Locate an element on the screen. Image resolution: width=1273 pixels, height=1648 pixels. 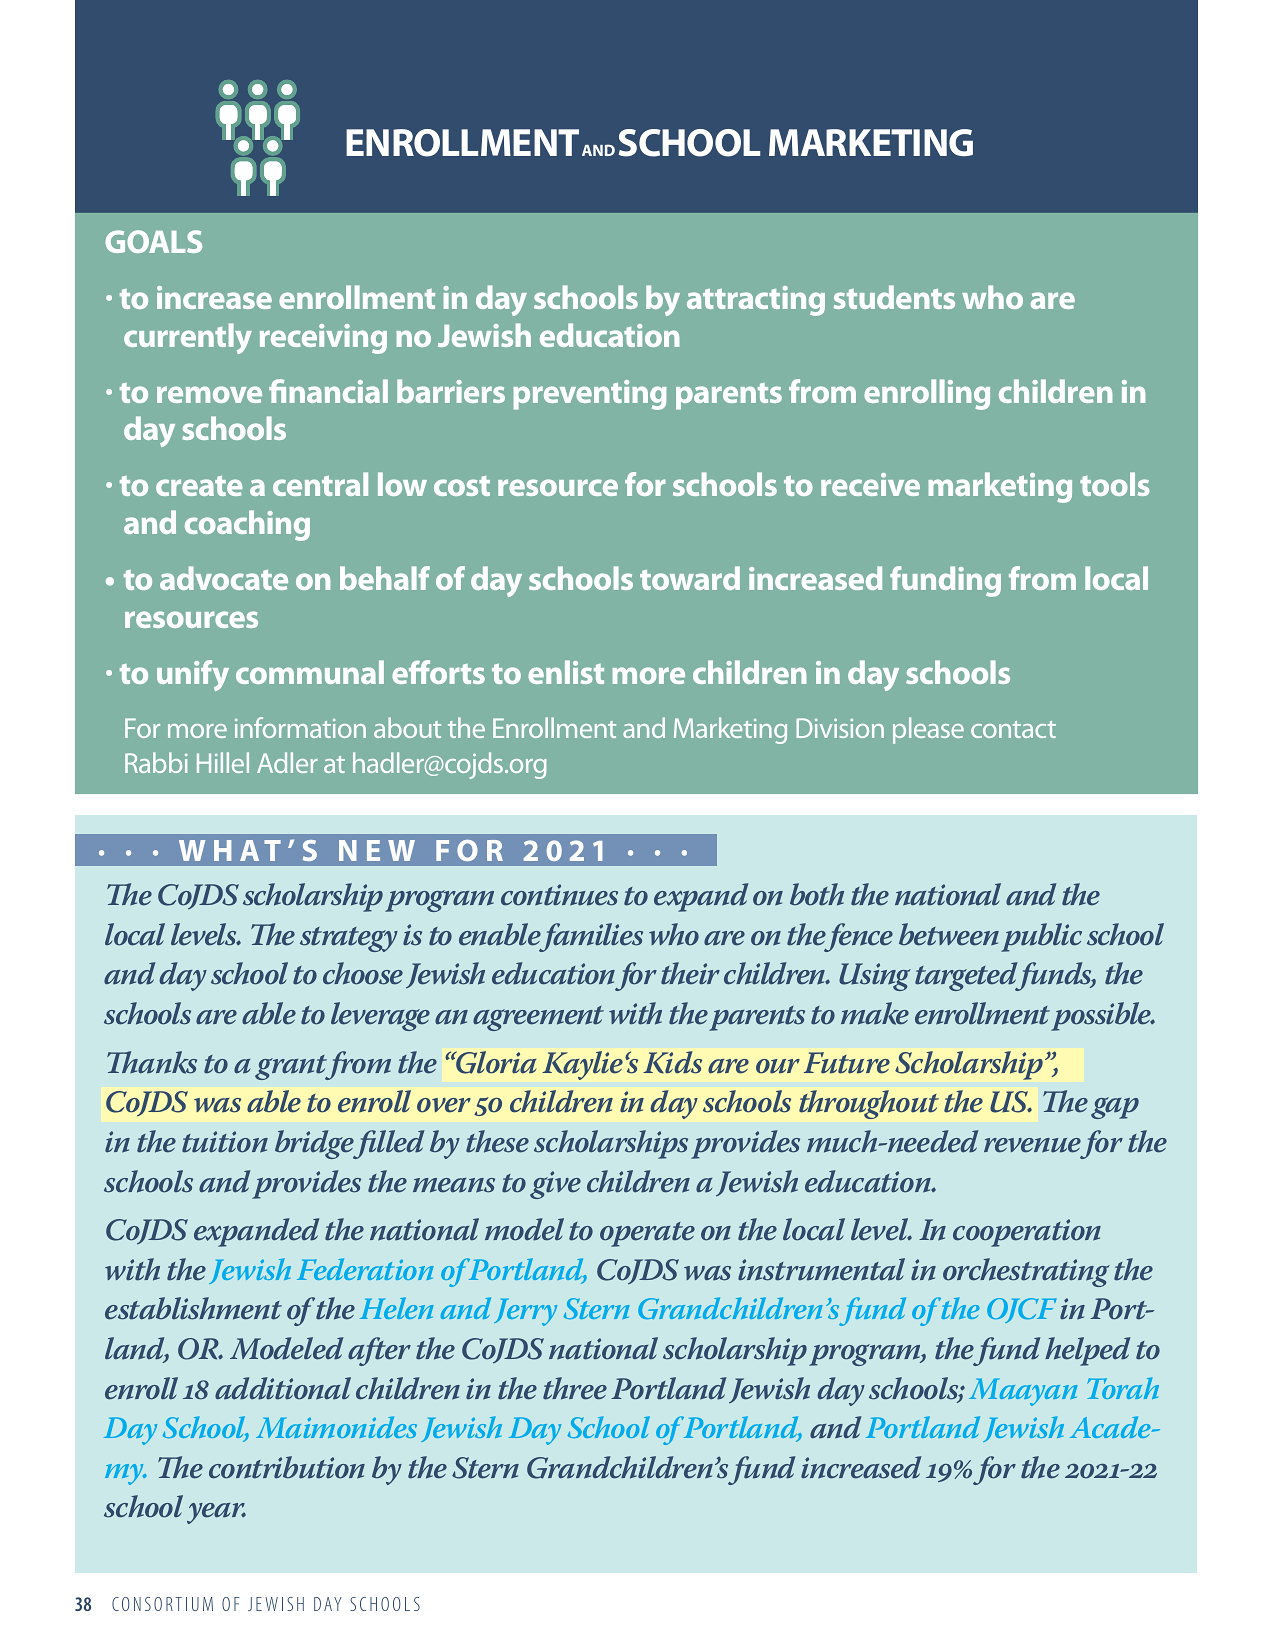
give is located at coordinates (555, 1185).
